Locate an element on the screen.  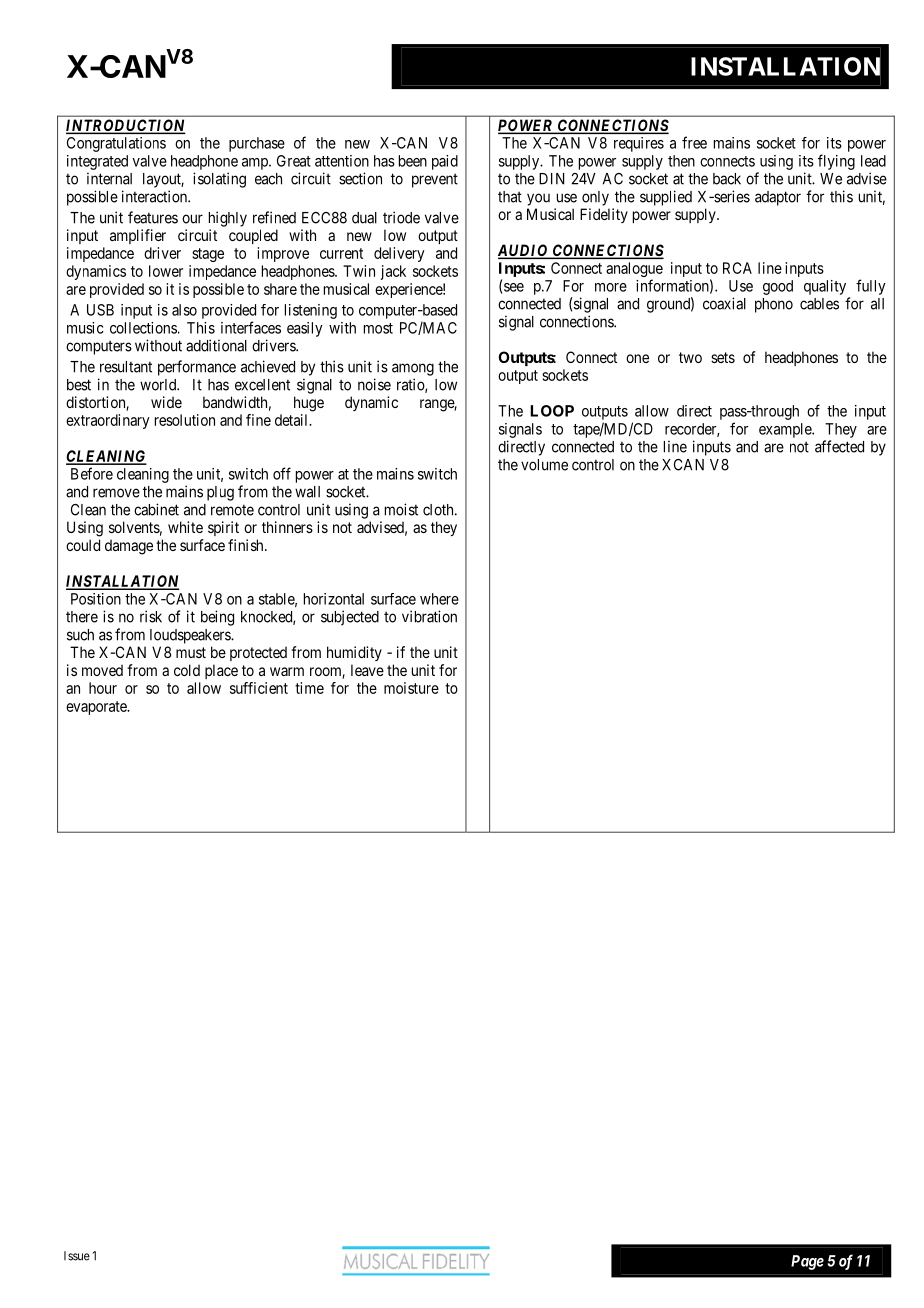
LOOP is located at coordinates (552, 411).
